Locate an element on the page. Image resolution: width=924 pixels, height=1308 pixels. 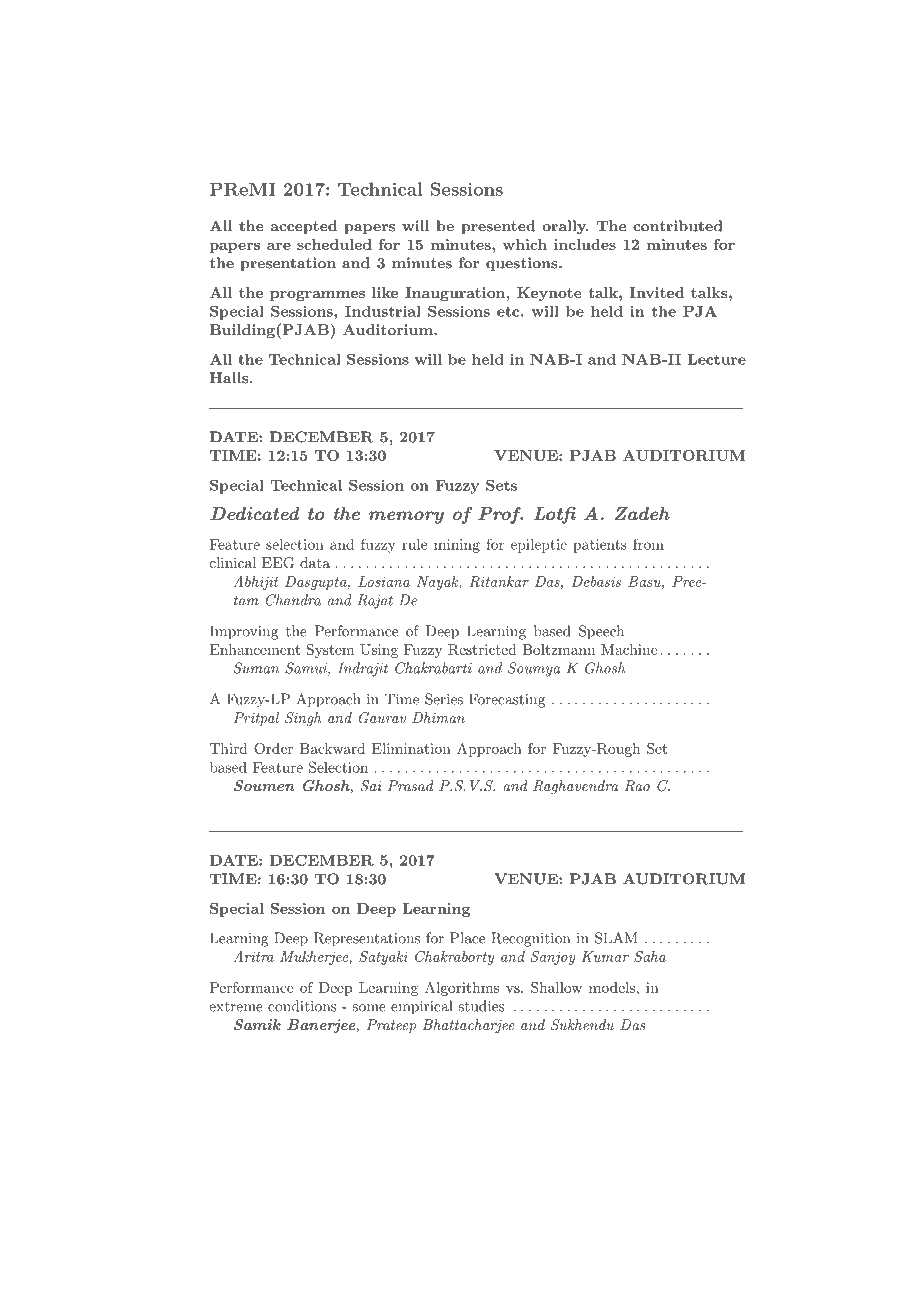
are is located at coordinates (279, 246).
